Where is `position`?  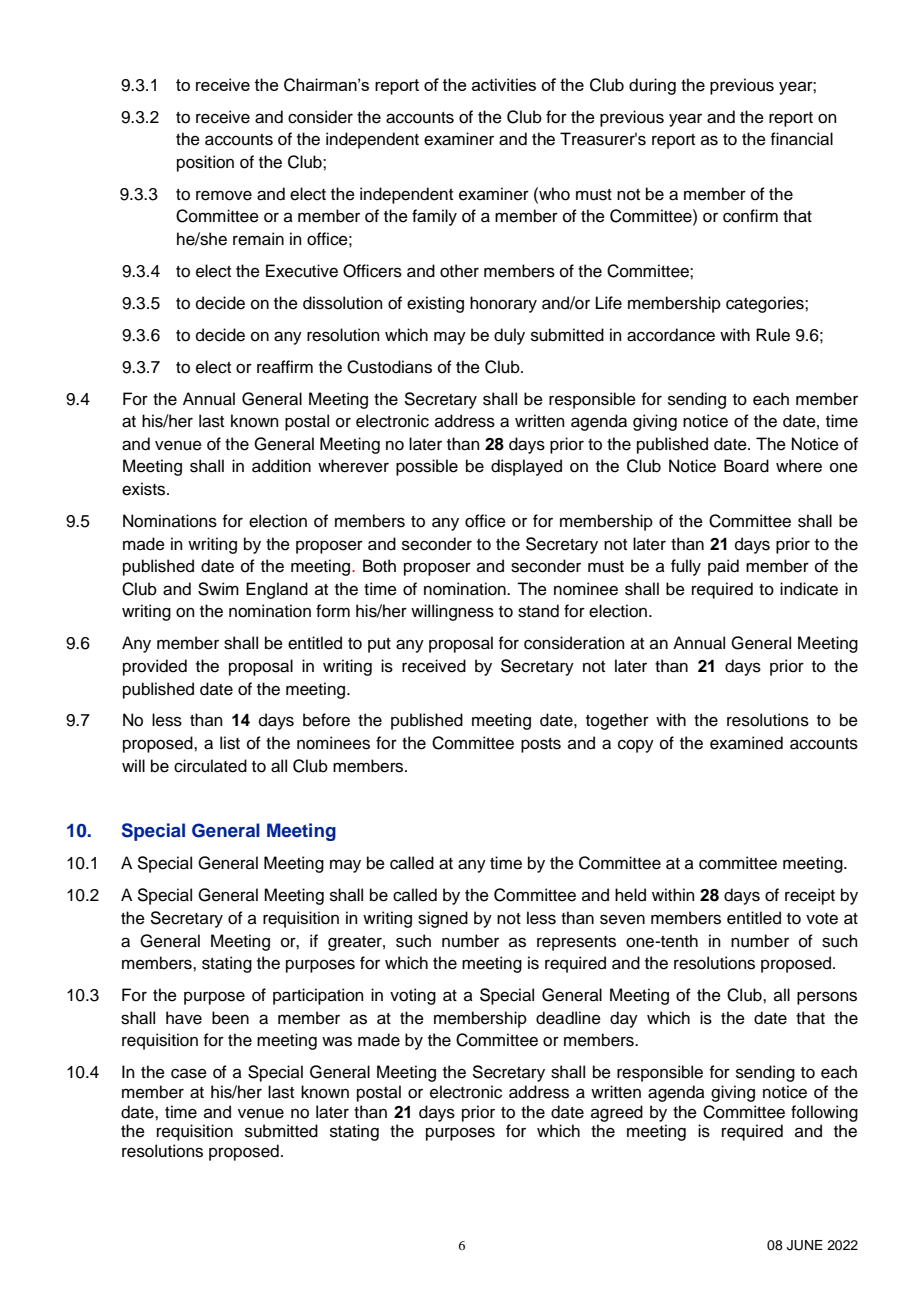
position is located at coordinates (205, 163).
